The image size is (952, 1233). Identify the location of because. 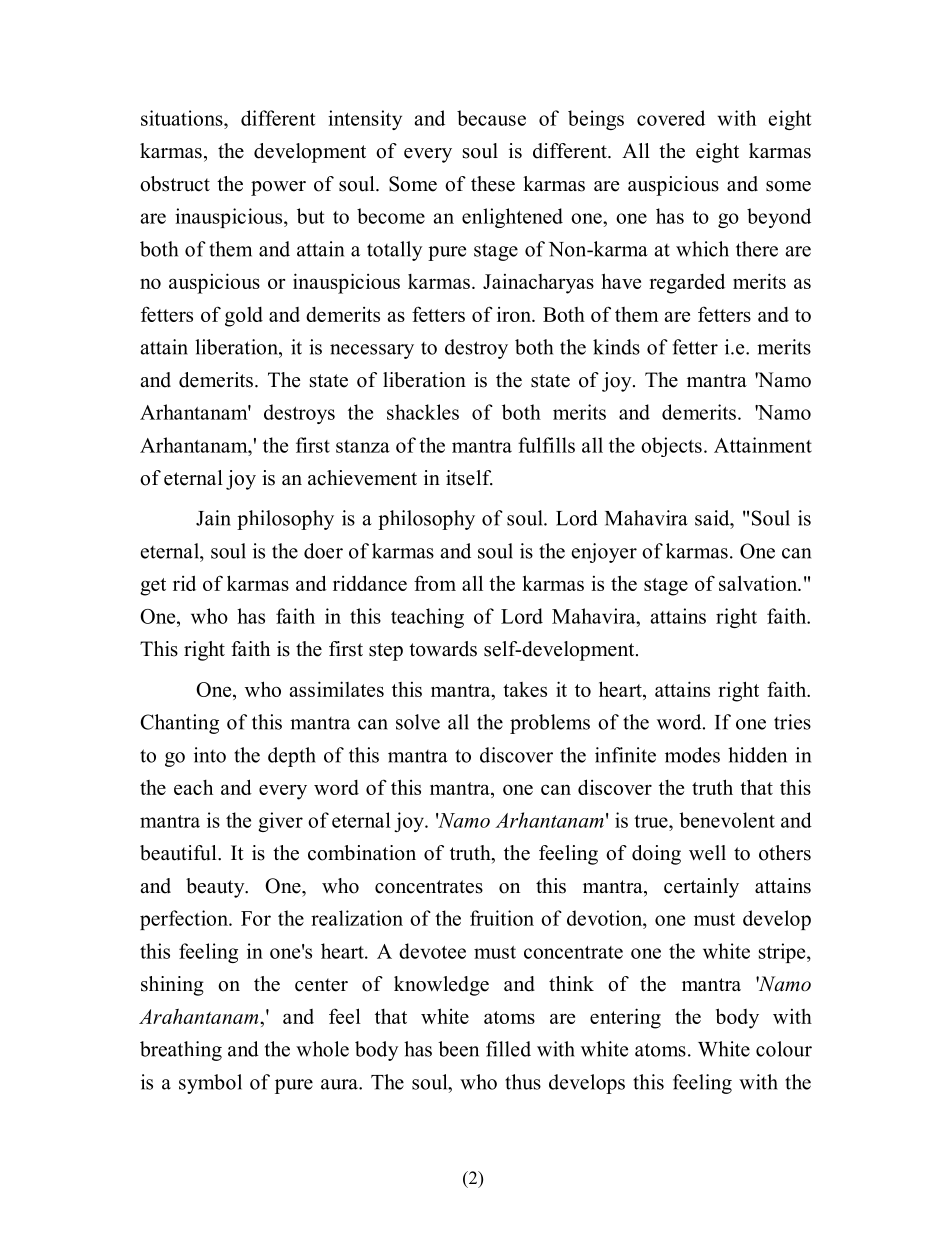
(491, 118).
